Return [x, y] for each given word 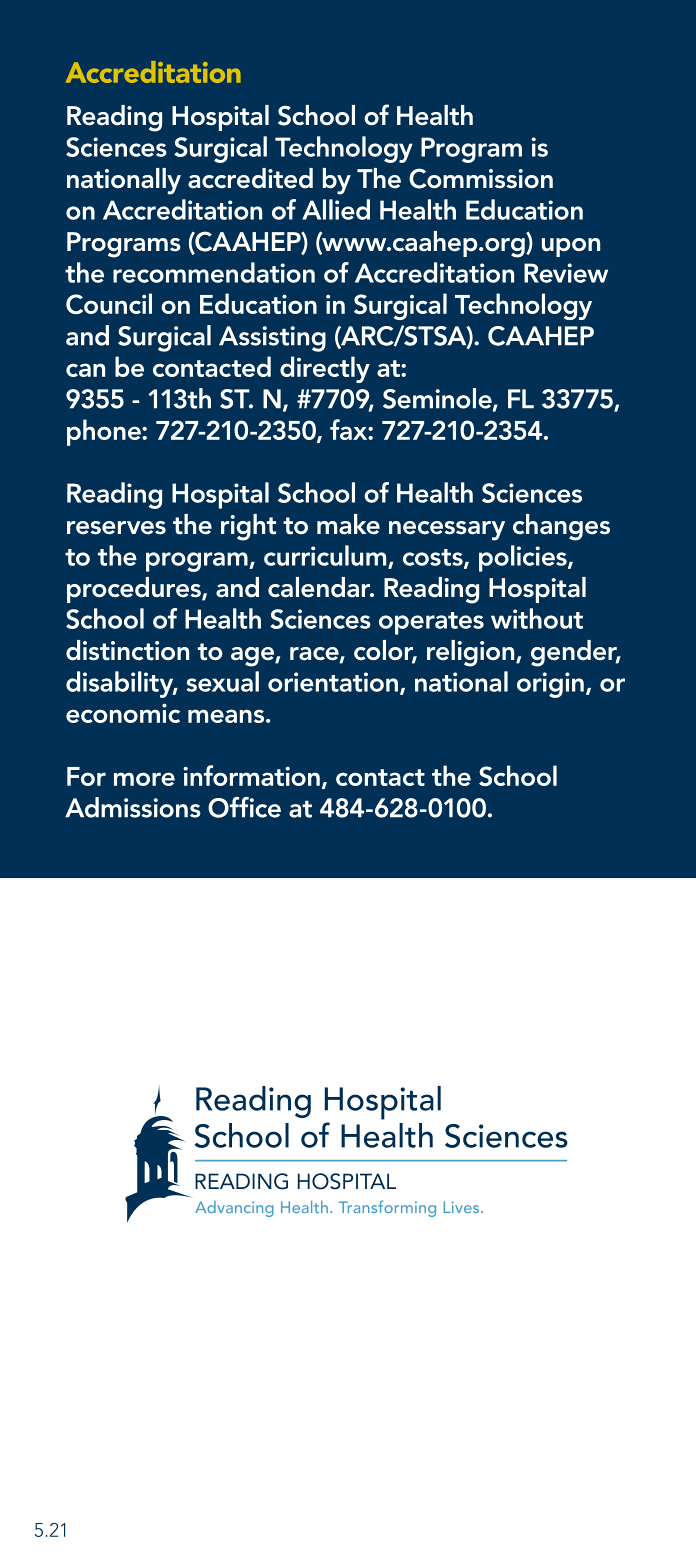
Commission [481, 178]
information [251, 775]
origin [550, 685]
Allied [336, 209]
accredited [250, 178]
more [144, 779]
